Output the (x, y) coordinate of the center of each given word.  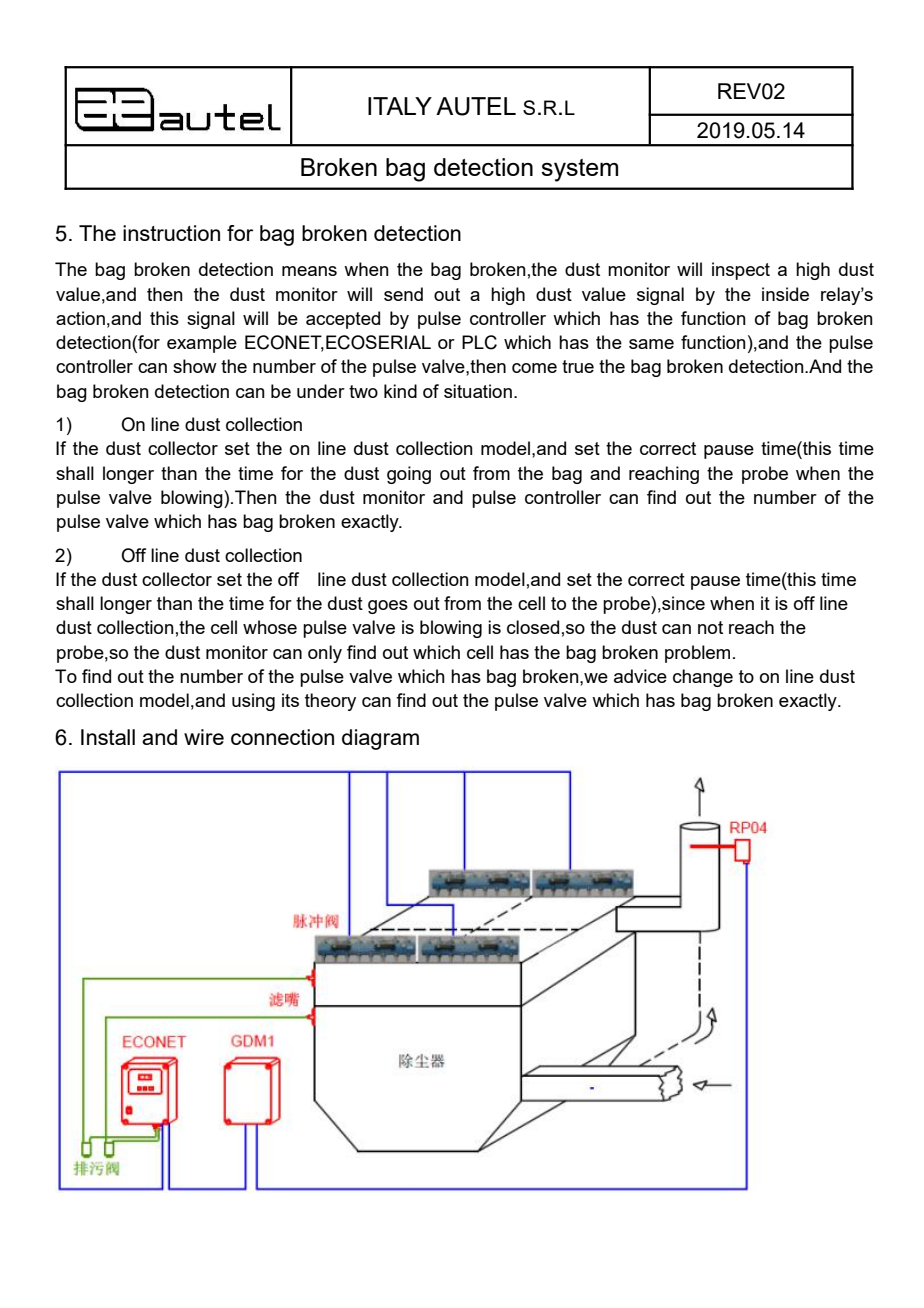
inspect (741, 271)
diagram (380, 739)
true (578, 366)
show (195, 366)
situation (478, 391)
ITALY (400, 106)
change (703, 678)
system (579, 170)
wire (204, 737)
